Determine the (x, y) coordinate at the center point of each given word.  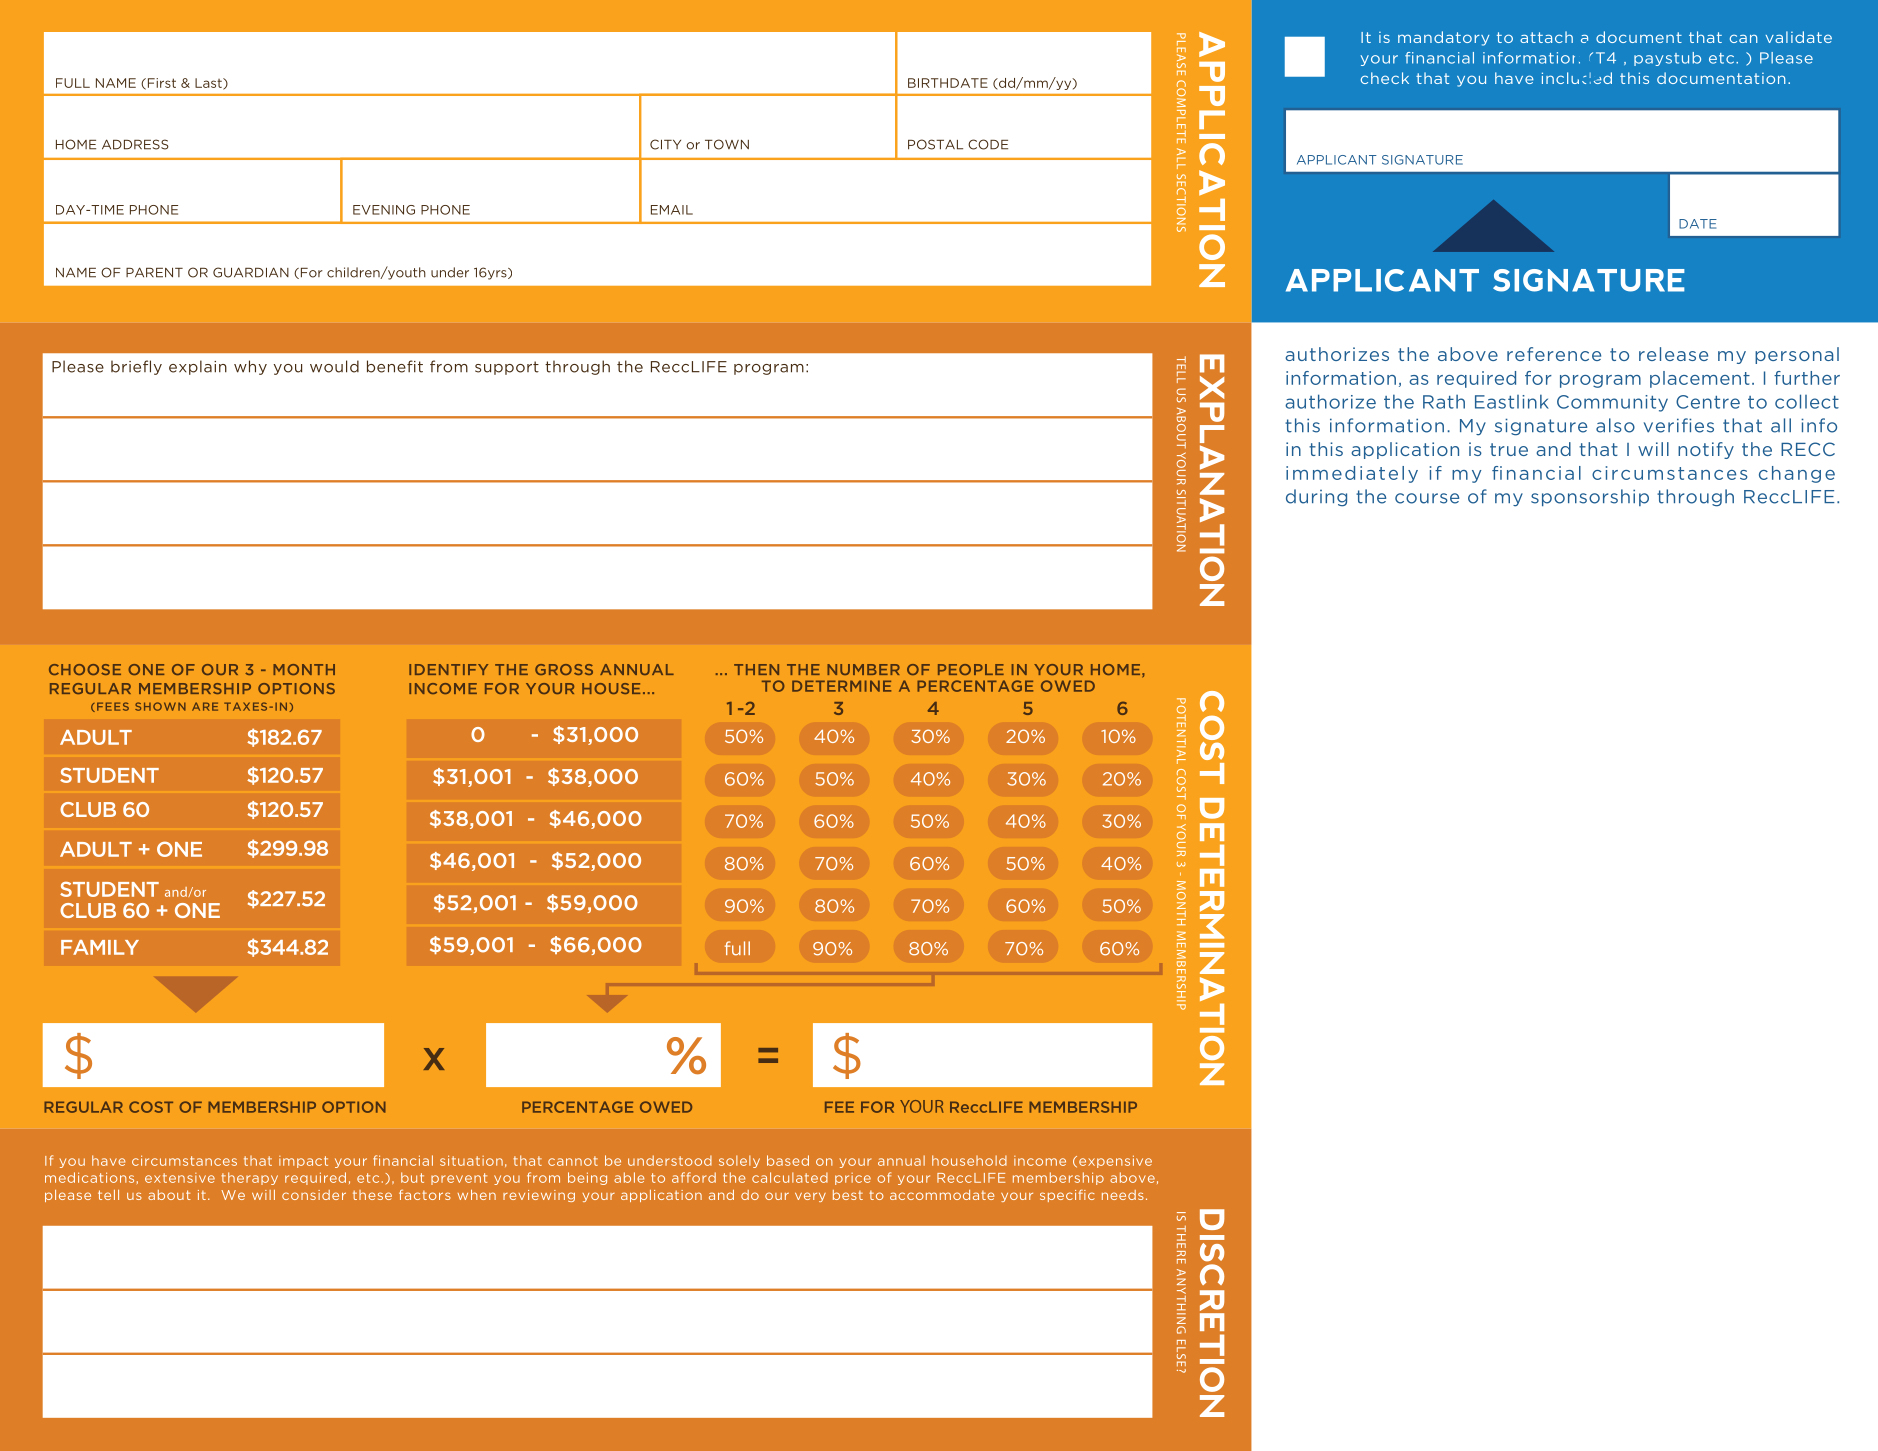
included (1577, 78)
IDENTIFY (448, 669)
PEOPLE (971, 669)
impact (303, 1162)
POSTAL (935, 144)
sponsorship (1590, 497)
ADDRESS (135, 144)
